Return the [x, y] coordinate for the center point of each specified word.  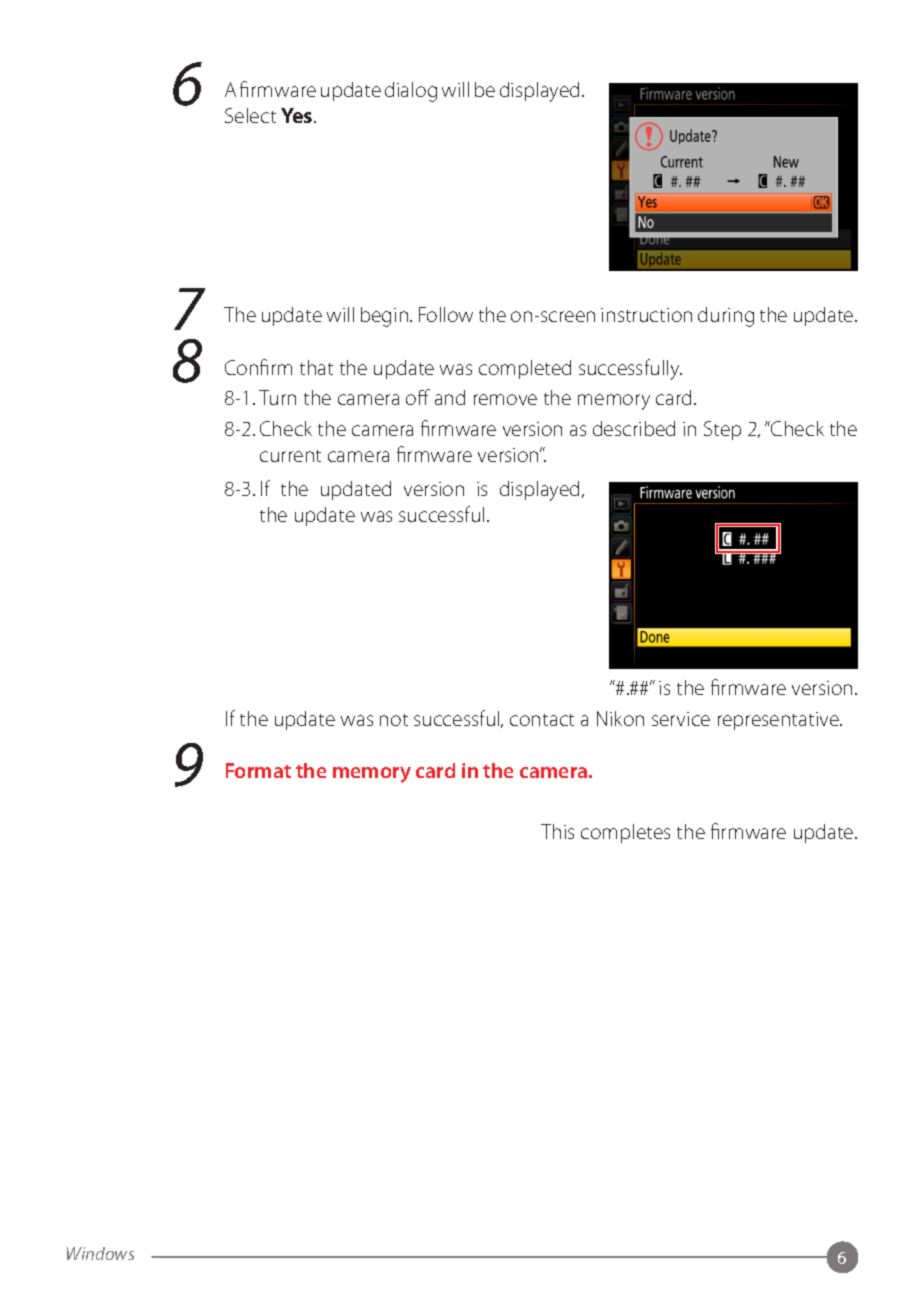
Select [250, 115]
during [726, 317]
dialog [411, 92]
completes [625, 833]
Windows [100, 1253]
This [557, 831]
